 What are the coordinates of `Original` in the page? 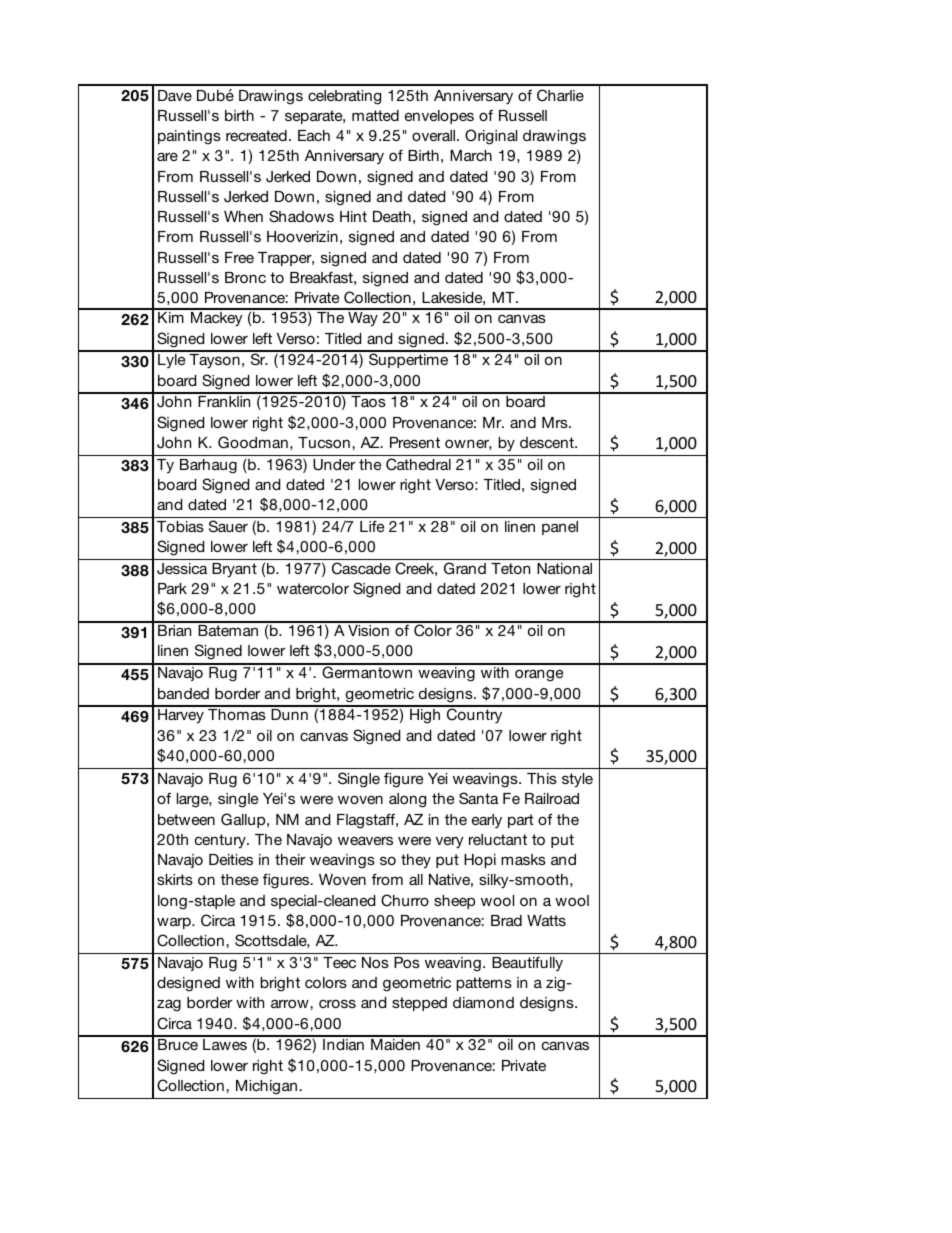 It's located at (491, 137).
